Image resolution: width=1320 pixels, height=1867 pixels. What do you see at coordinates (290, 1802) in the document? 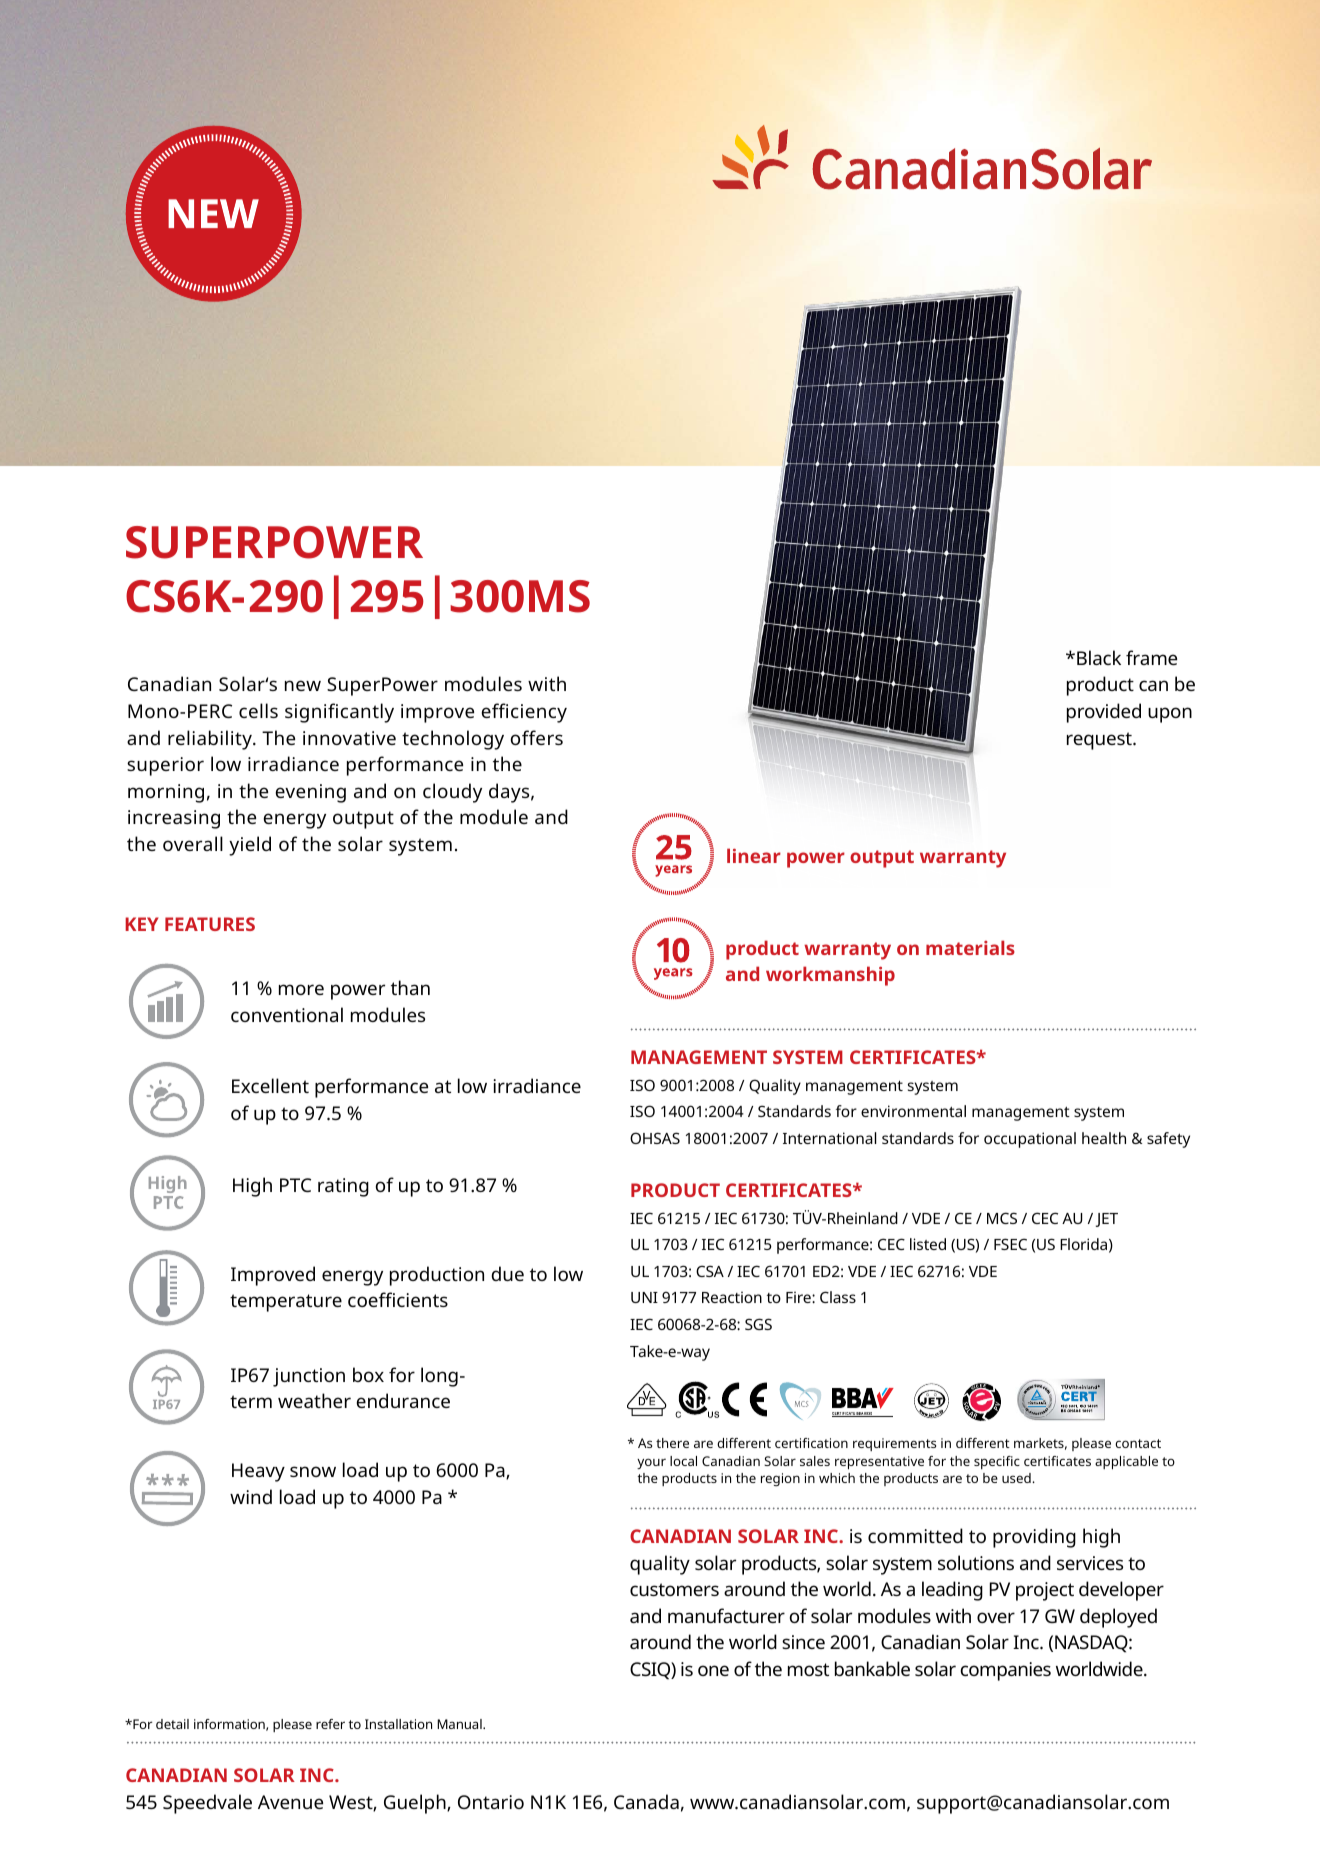
I see `Avenue` at bounding box center [290, 1802].
